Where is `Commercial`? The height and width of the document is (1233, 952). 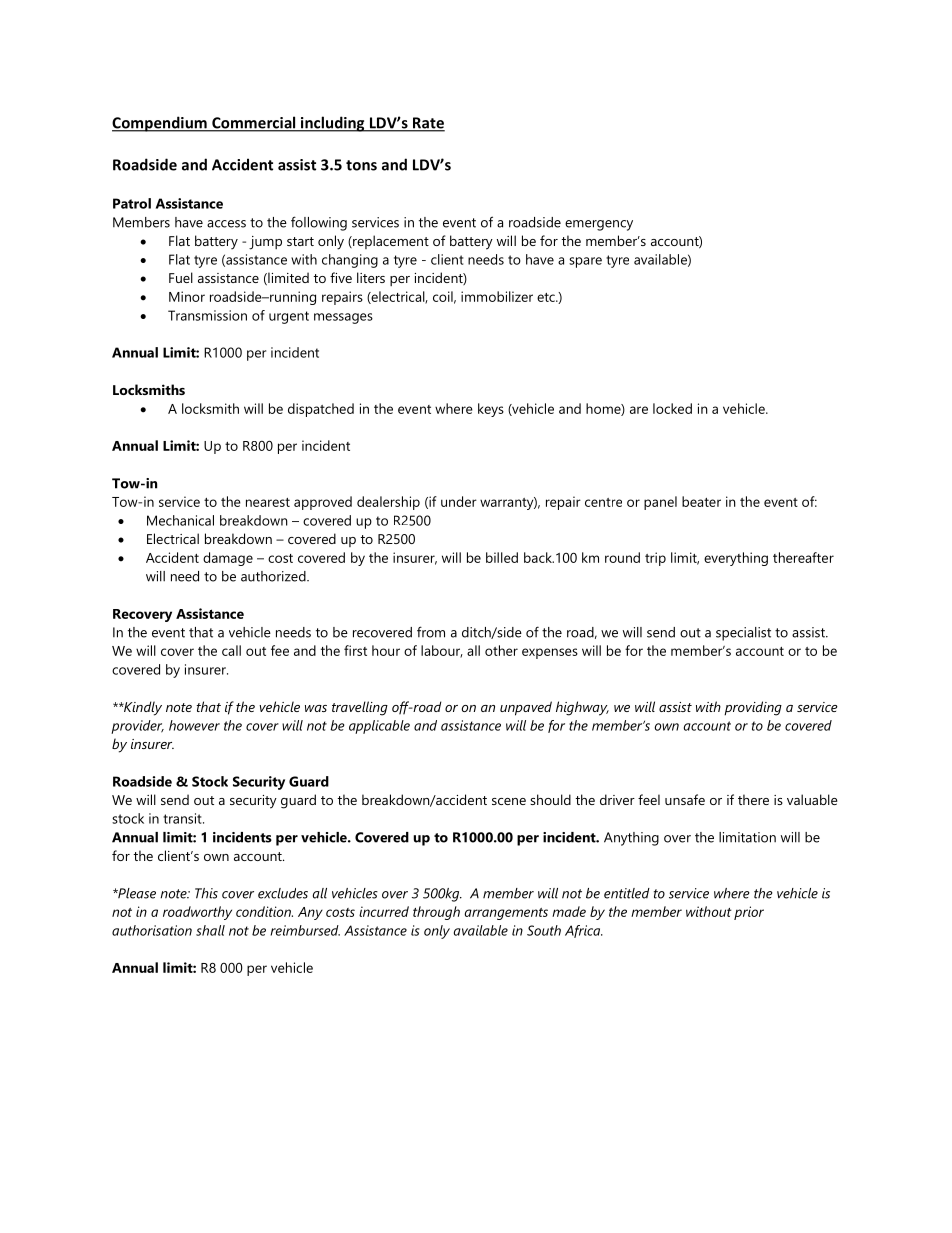 Commercial is located at coordinates (254, 123).
